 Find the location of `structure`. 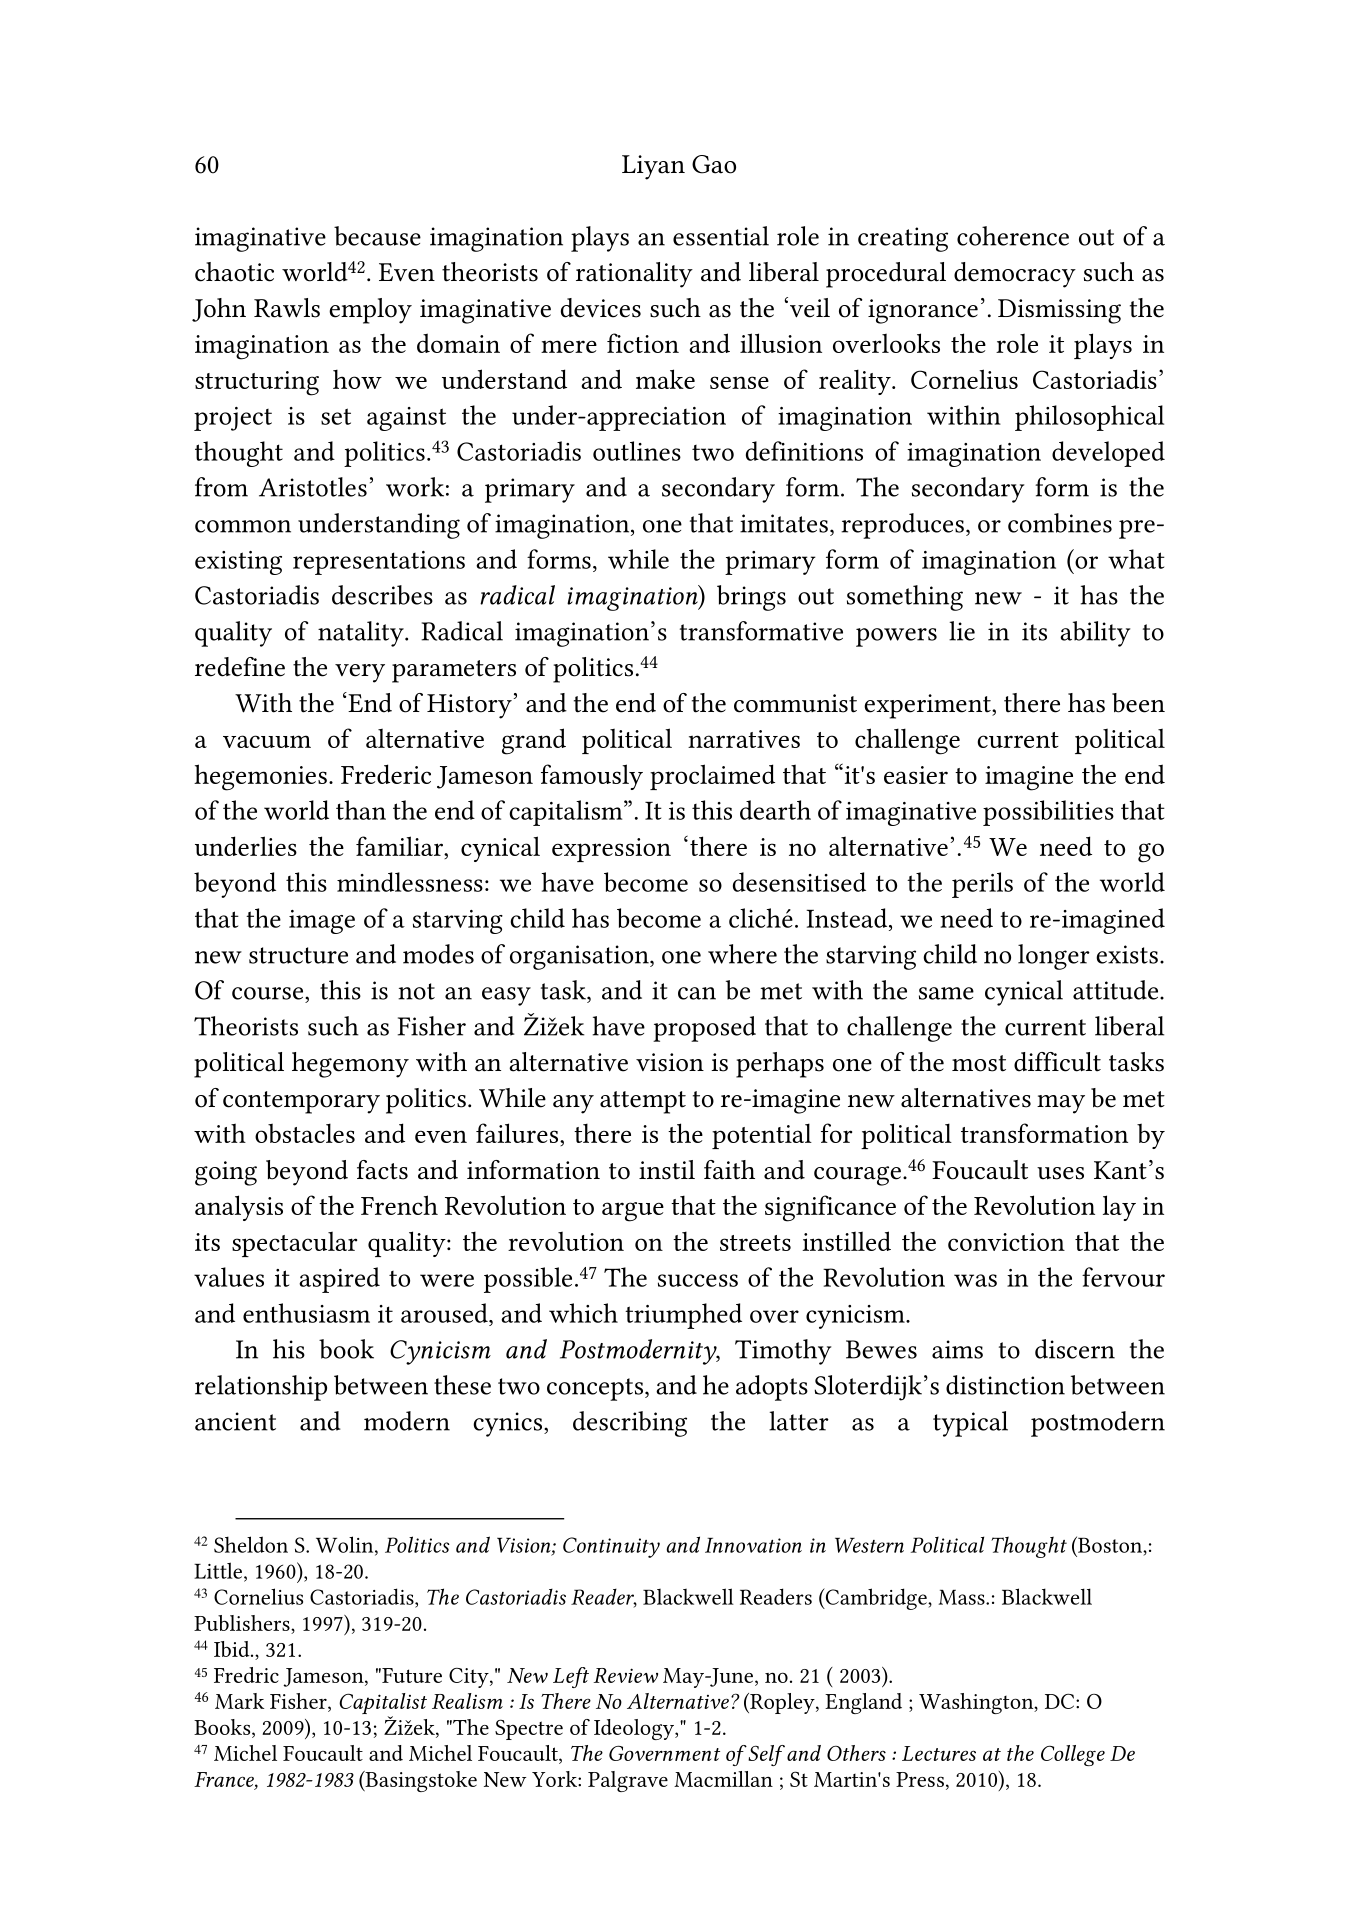

structure is located at coordinates (298, 955).
